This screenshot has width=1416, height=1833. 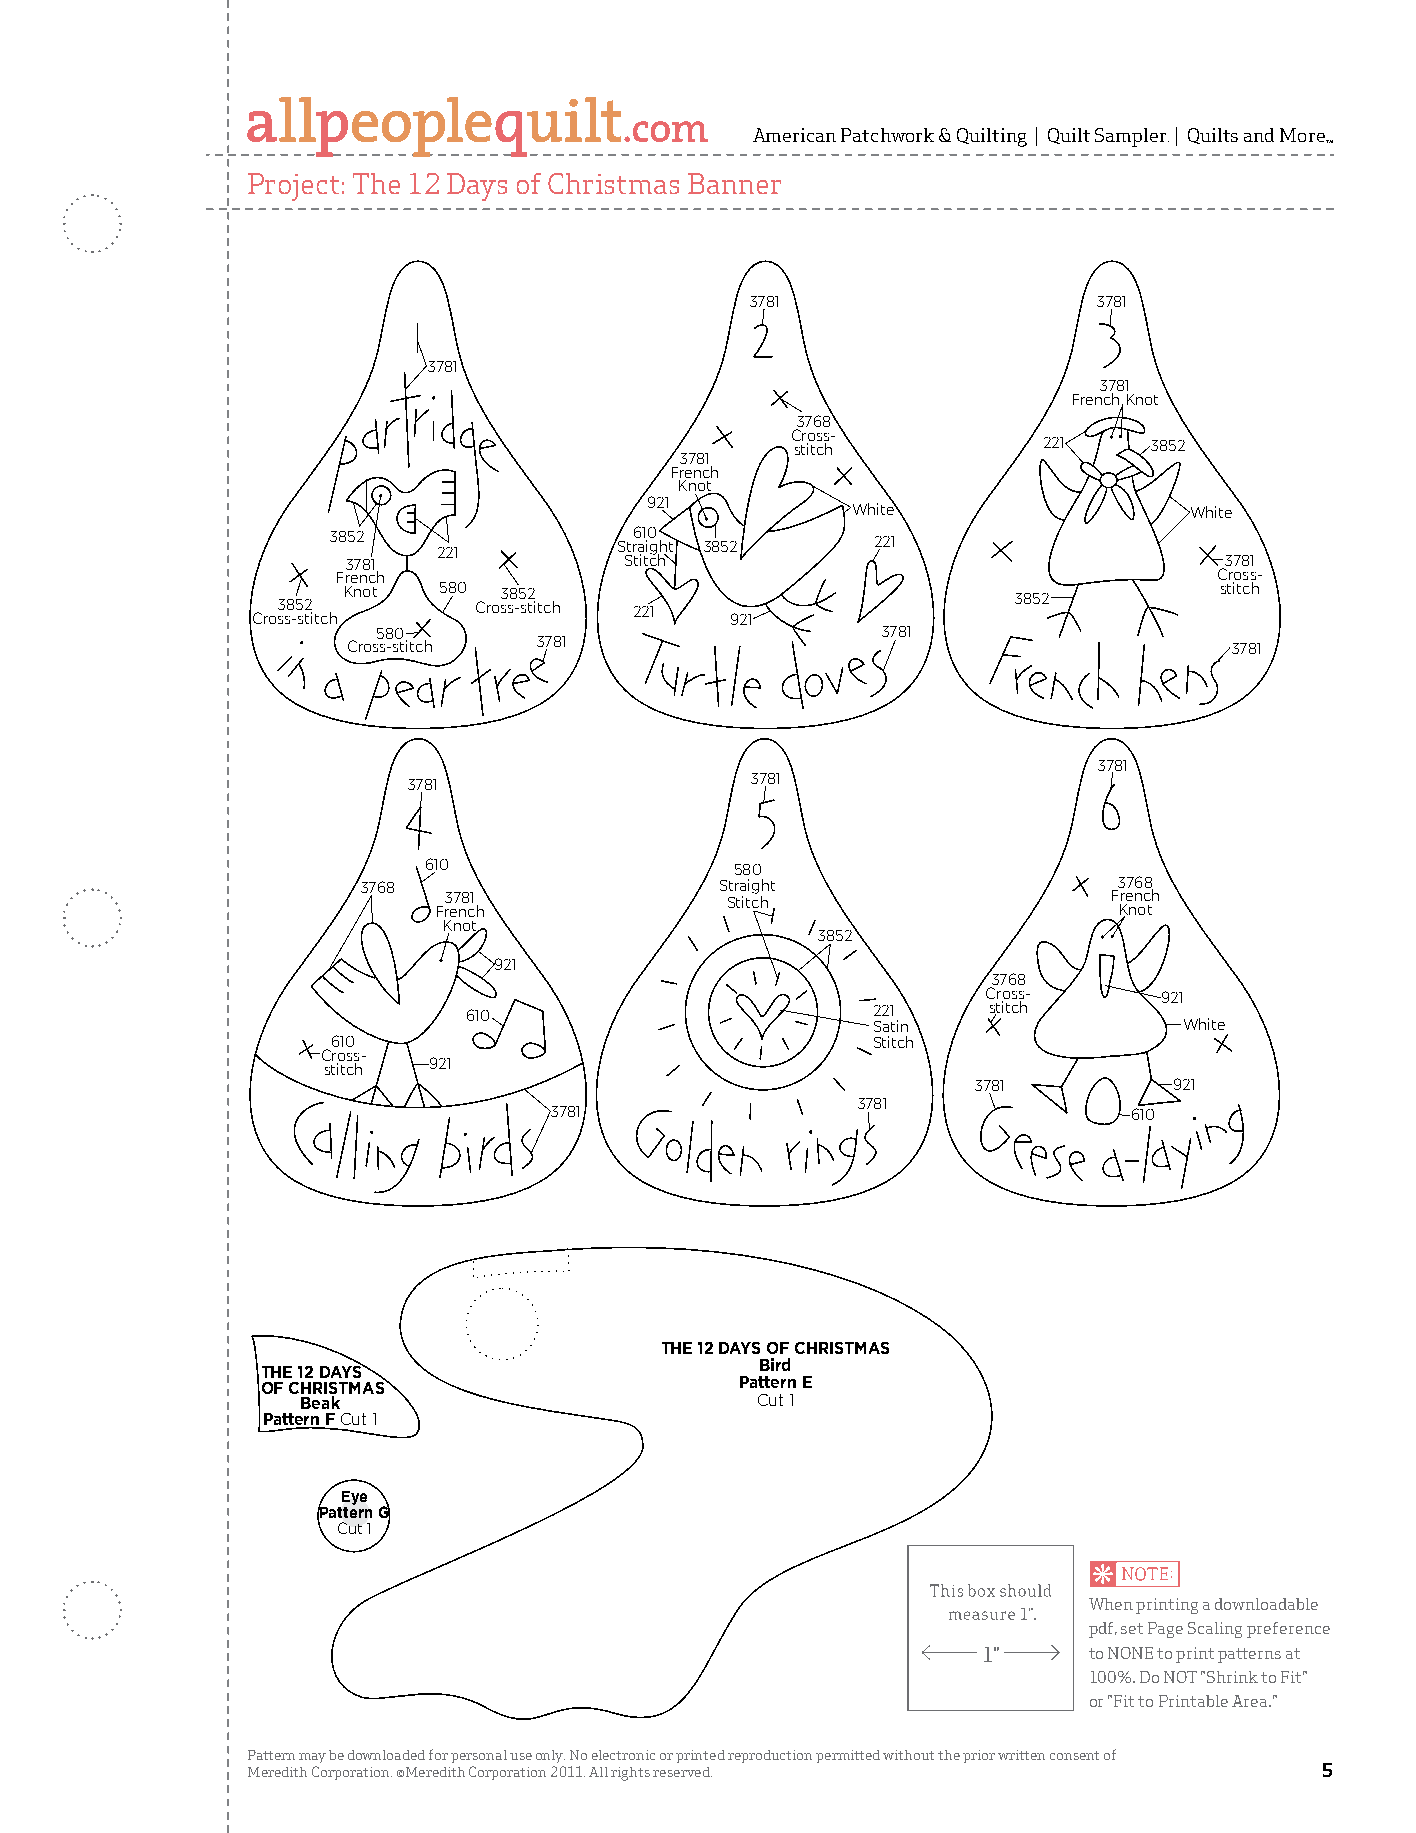 I want to click on and, so click(x=1259, y=135).
